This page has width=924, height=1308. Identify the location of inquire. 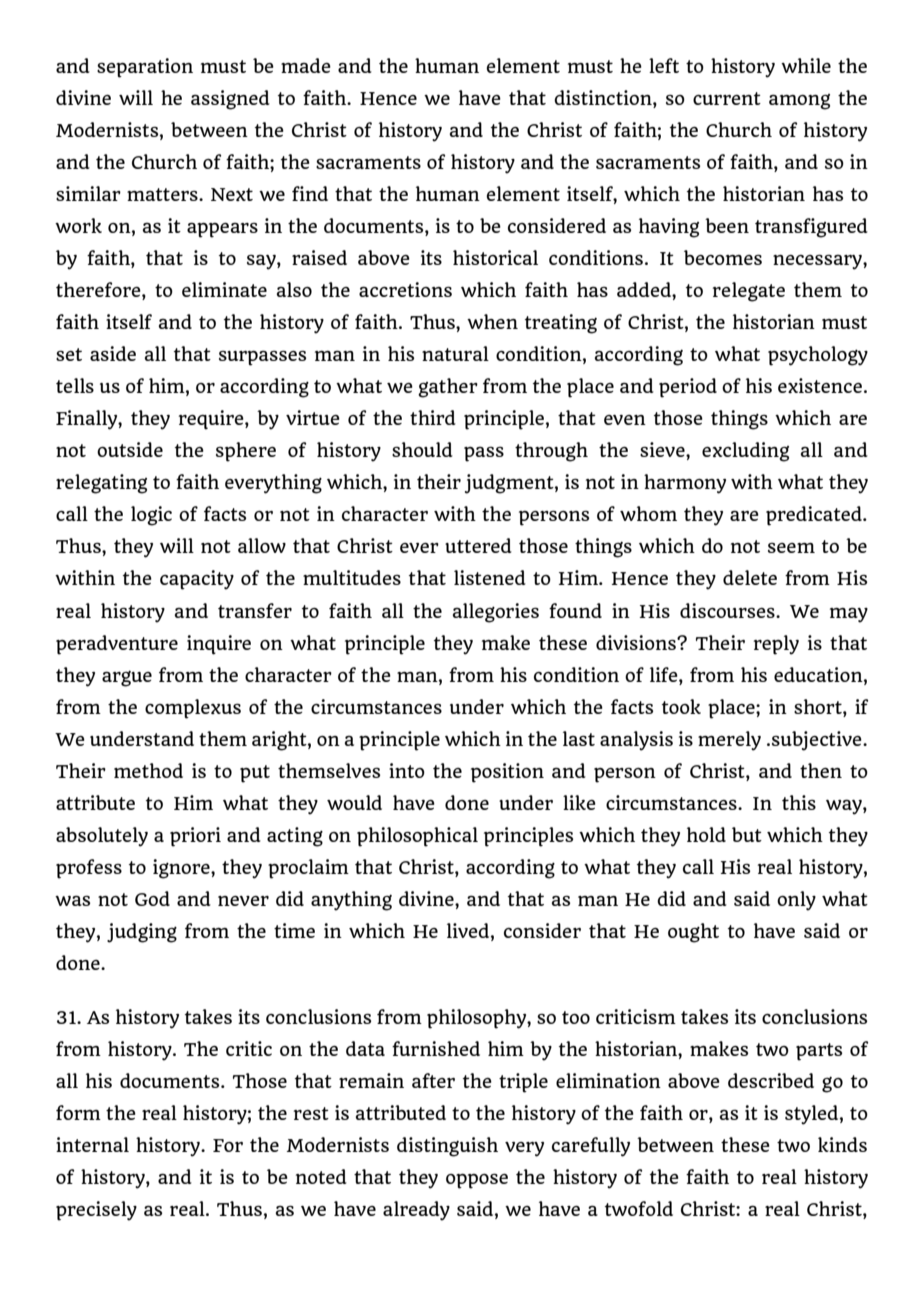
(219, 645).
